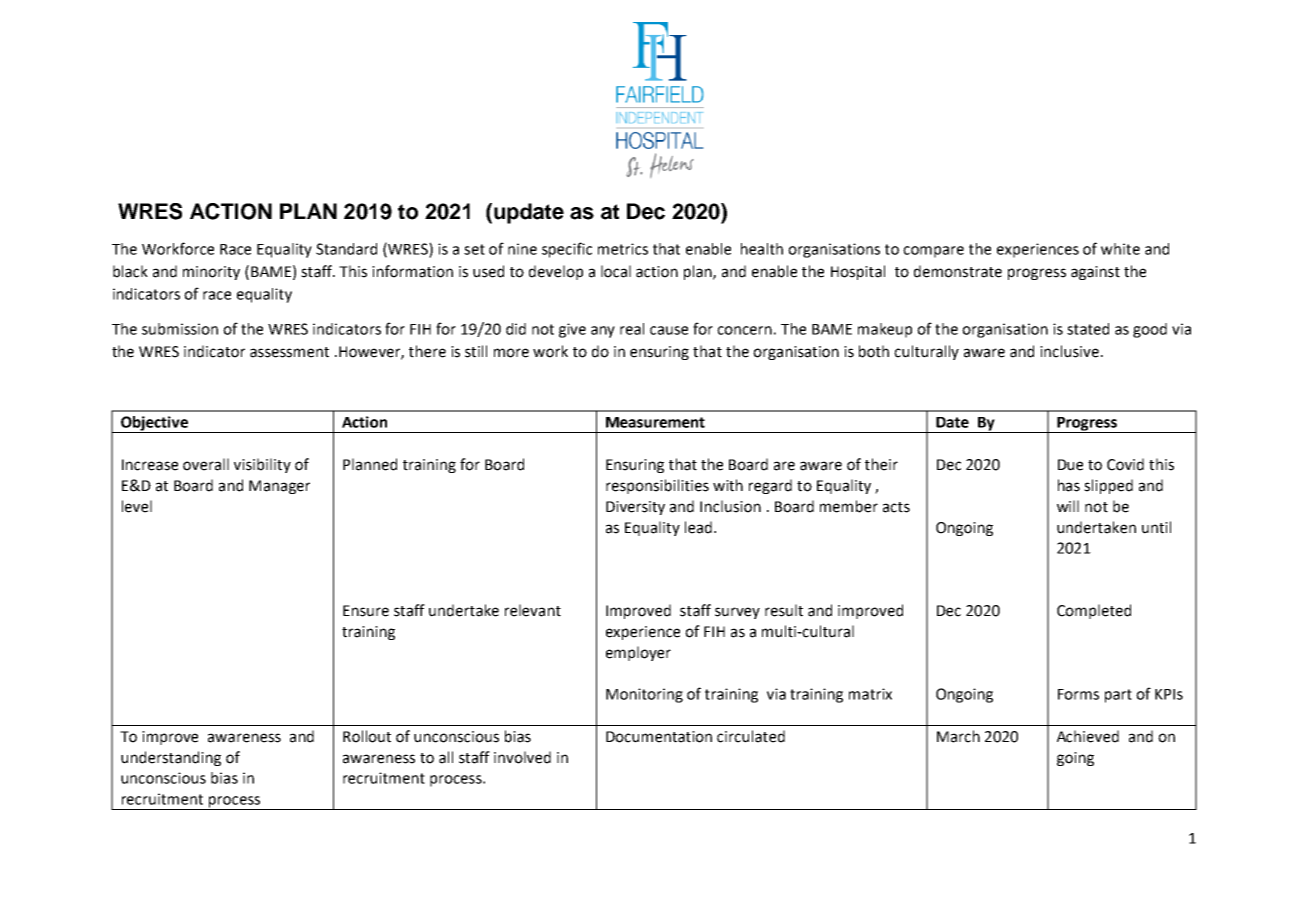  What do you see at coordinates (659, 737) in the document?
I see `Documentation` at bounding box center [659, 737].
